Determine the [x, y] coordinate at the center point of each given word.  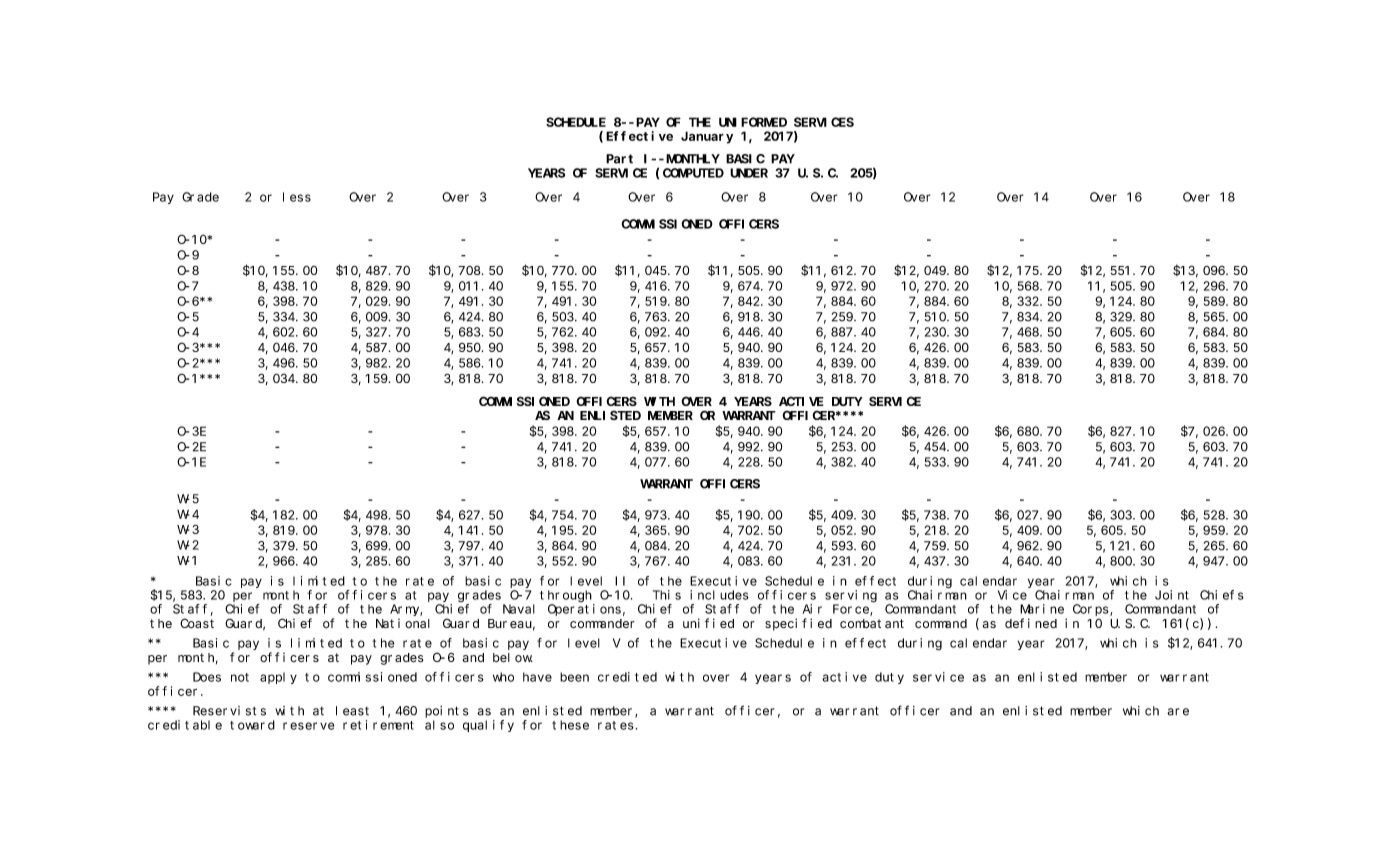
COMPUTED [693, 173]
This [667, 595]
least [352, 711]
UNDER [749, 173]
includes [719, 595]
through [566, 596]
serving [851, 596]
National [403, 623]
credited [627, 677]
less [297, 197]
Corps [1092, 610]
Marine [1042, 609]
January [707, 138]
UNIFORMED [753, 122]
